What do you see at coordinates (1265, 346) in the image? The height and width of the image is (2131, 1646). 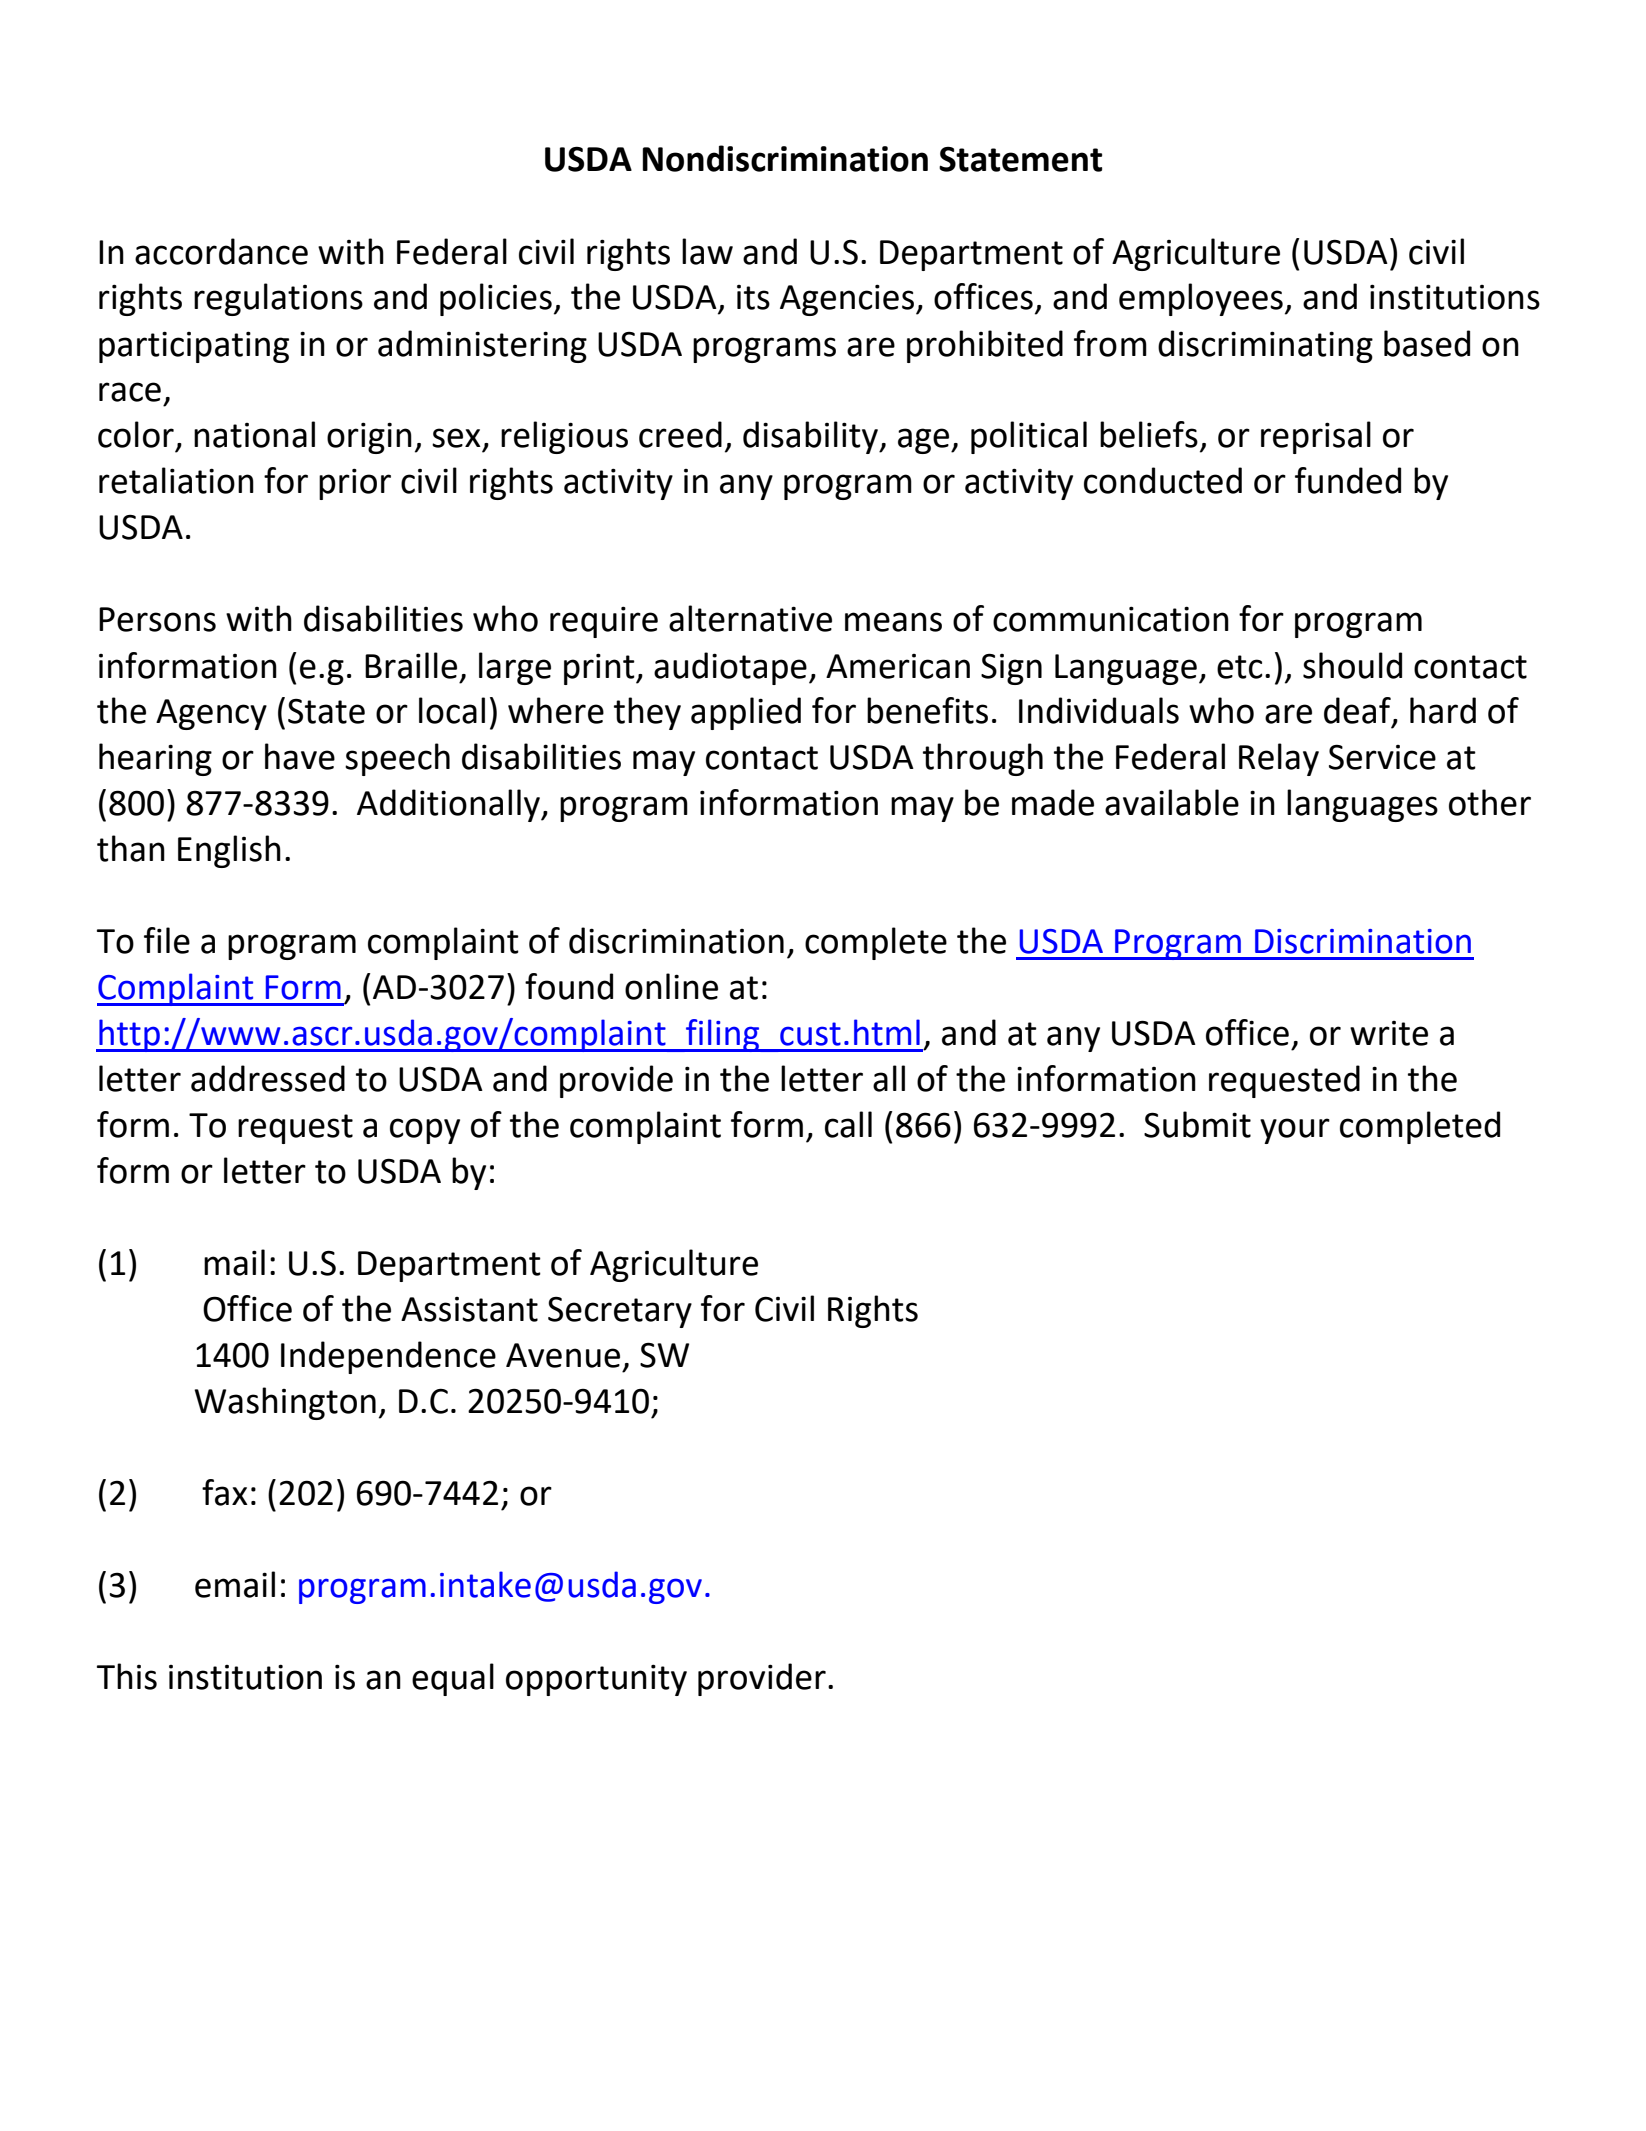 I see `discriminating` at bounding box center [1265, 346].
